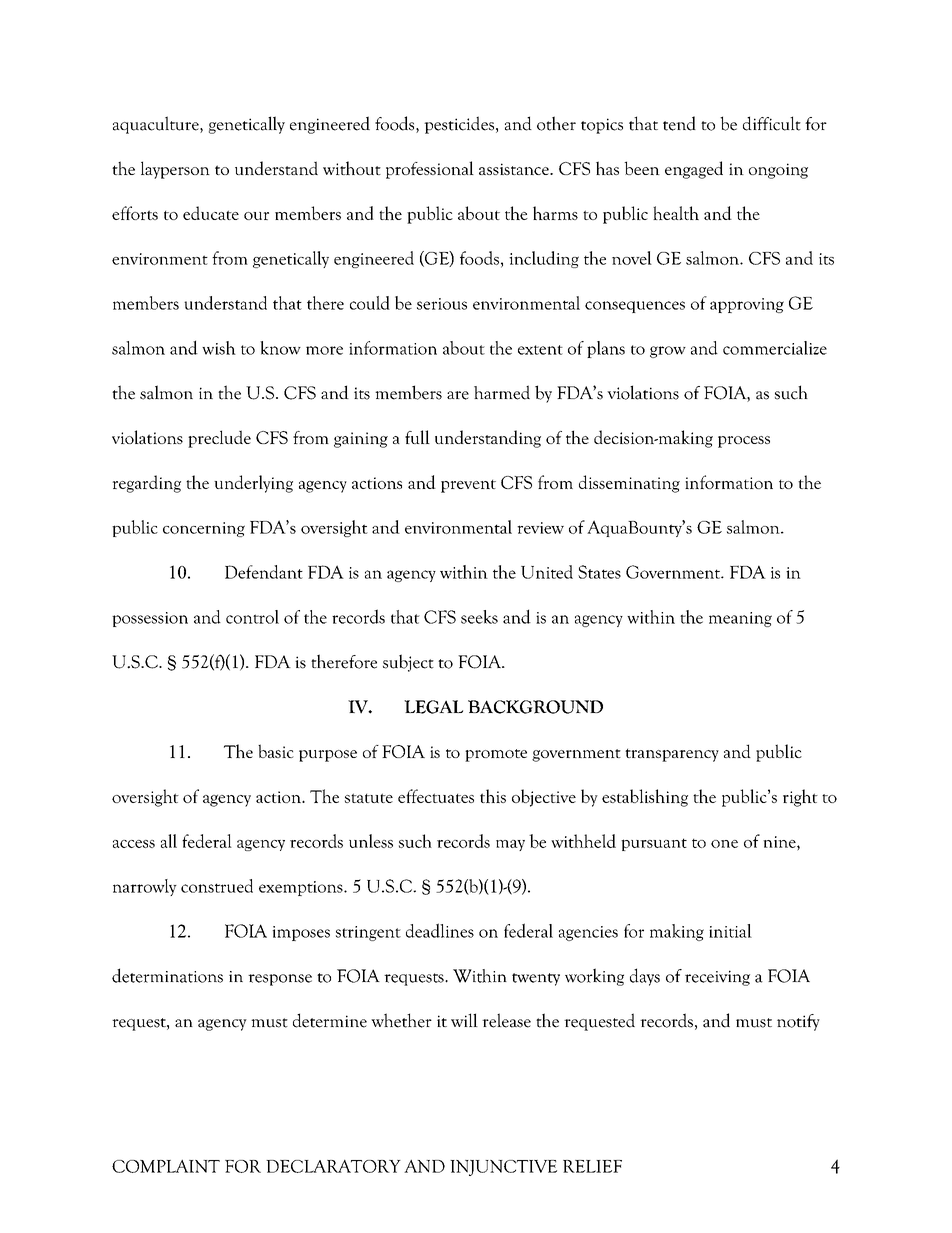 This screenshot has height=1233, width=952. I want to click on layperson, so click(175, 170).
